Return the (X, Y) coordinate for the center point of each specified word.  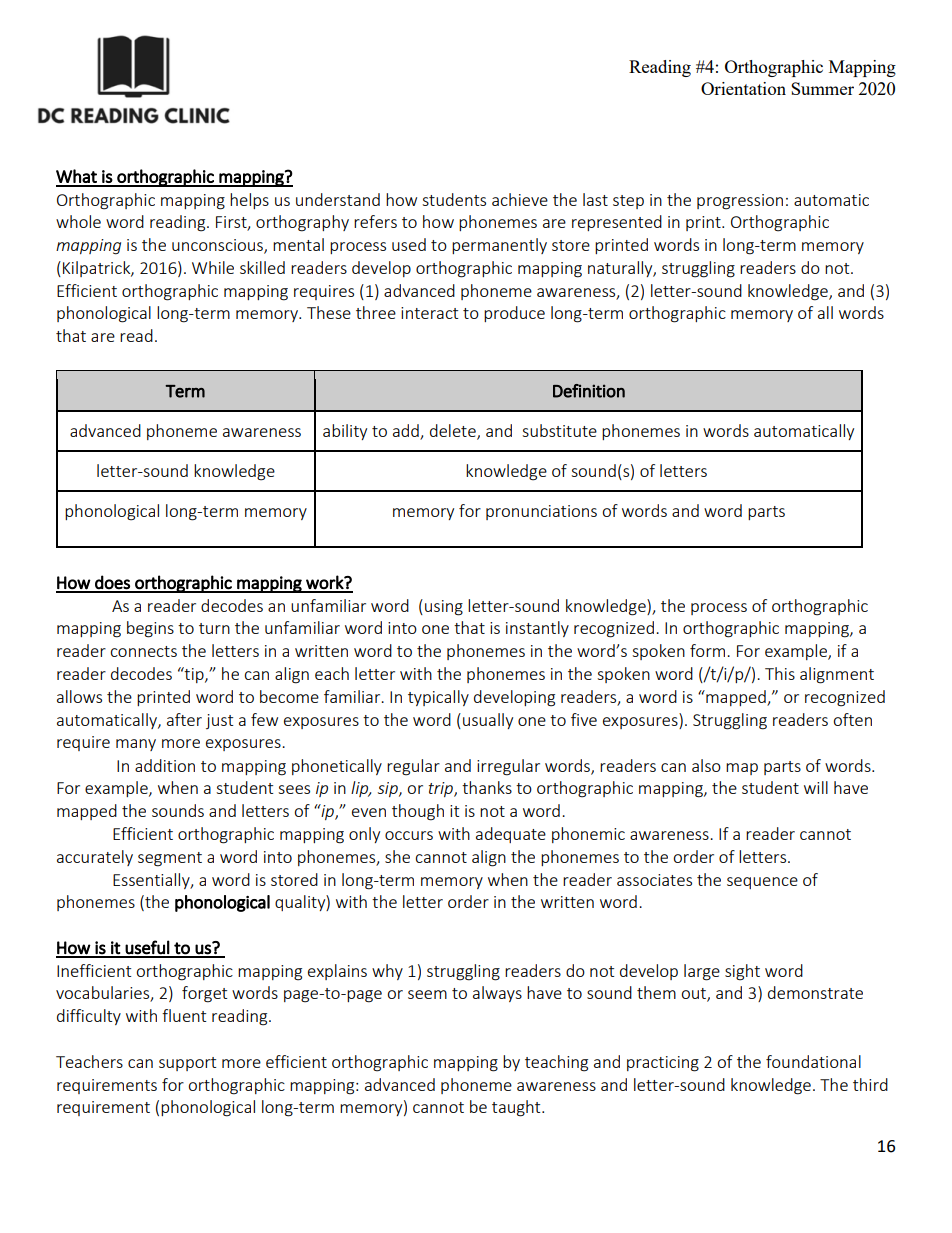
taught (517, 1108)
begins (150, 629)
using (444, 608)
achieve (520, 199)
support (187, 1064)
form (709, 650)
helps (249, 201)
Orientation (743, 88)
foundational (813, 1061)
